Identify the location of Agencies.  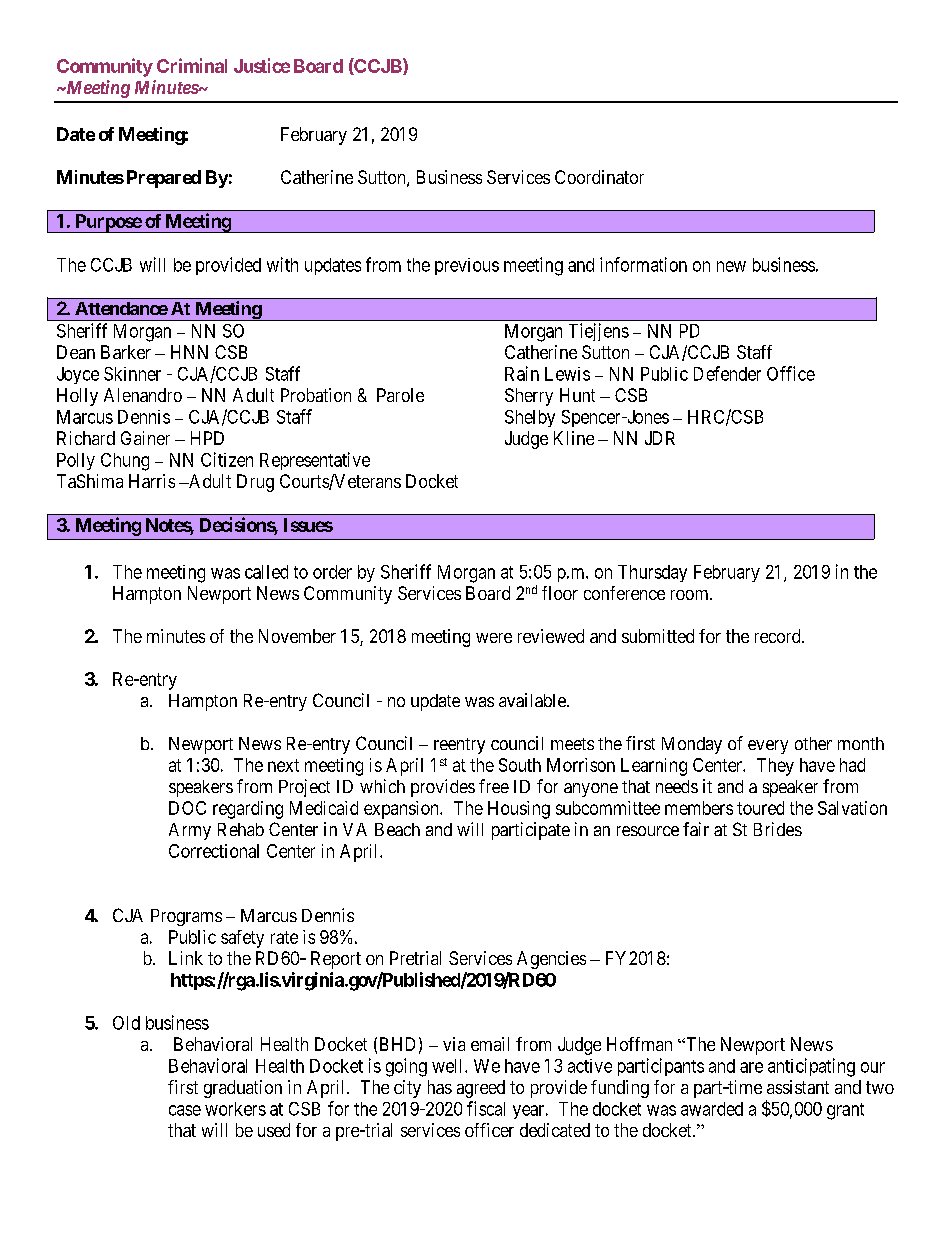
(551, 960).
